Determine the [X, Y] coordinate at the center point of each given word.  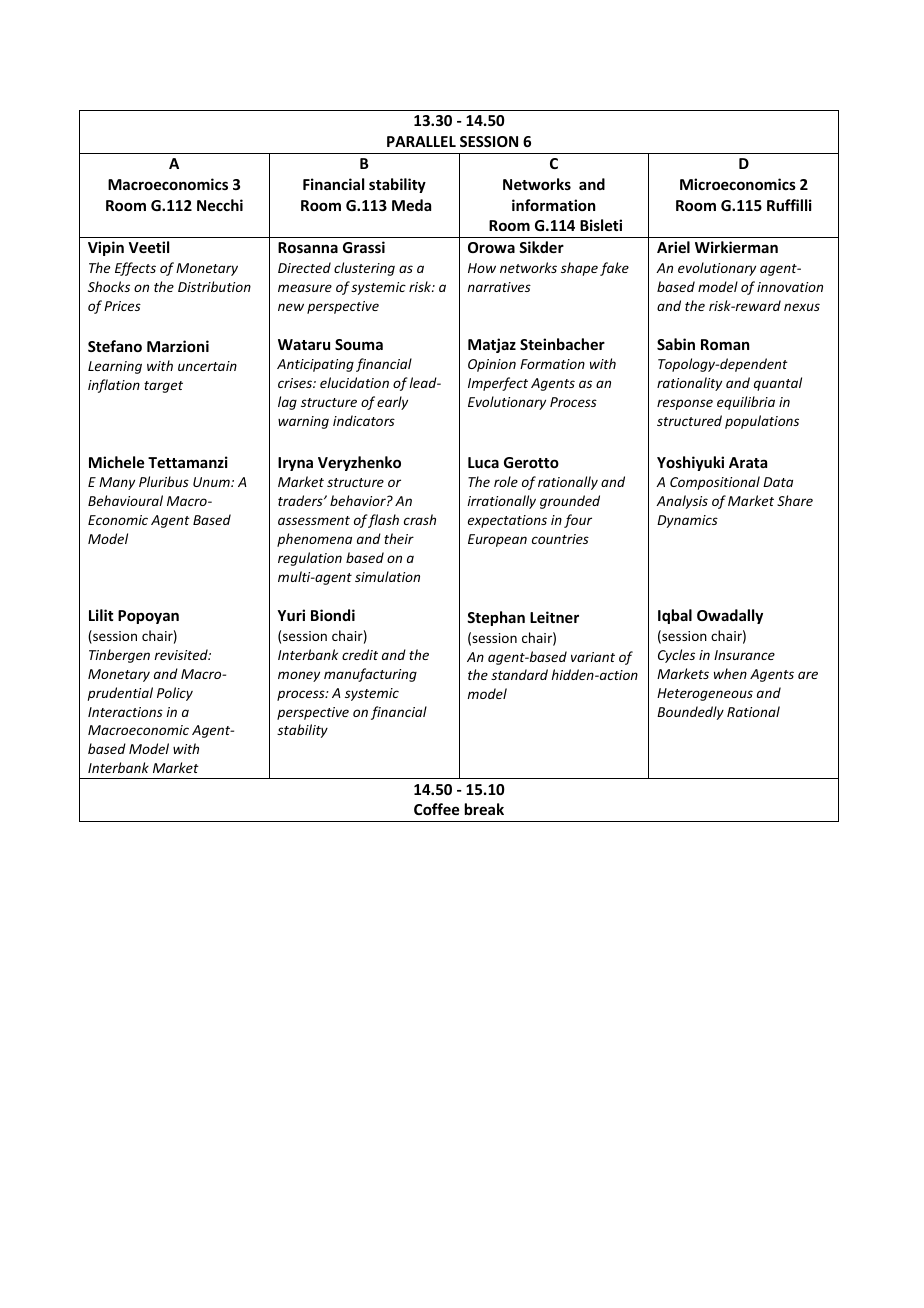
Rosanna [308, 247]
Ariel [673, 247]
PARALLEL [421, 141]
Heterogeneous [705, 694]
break [484, 809]
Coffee [436, 809]
